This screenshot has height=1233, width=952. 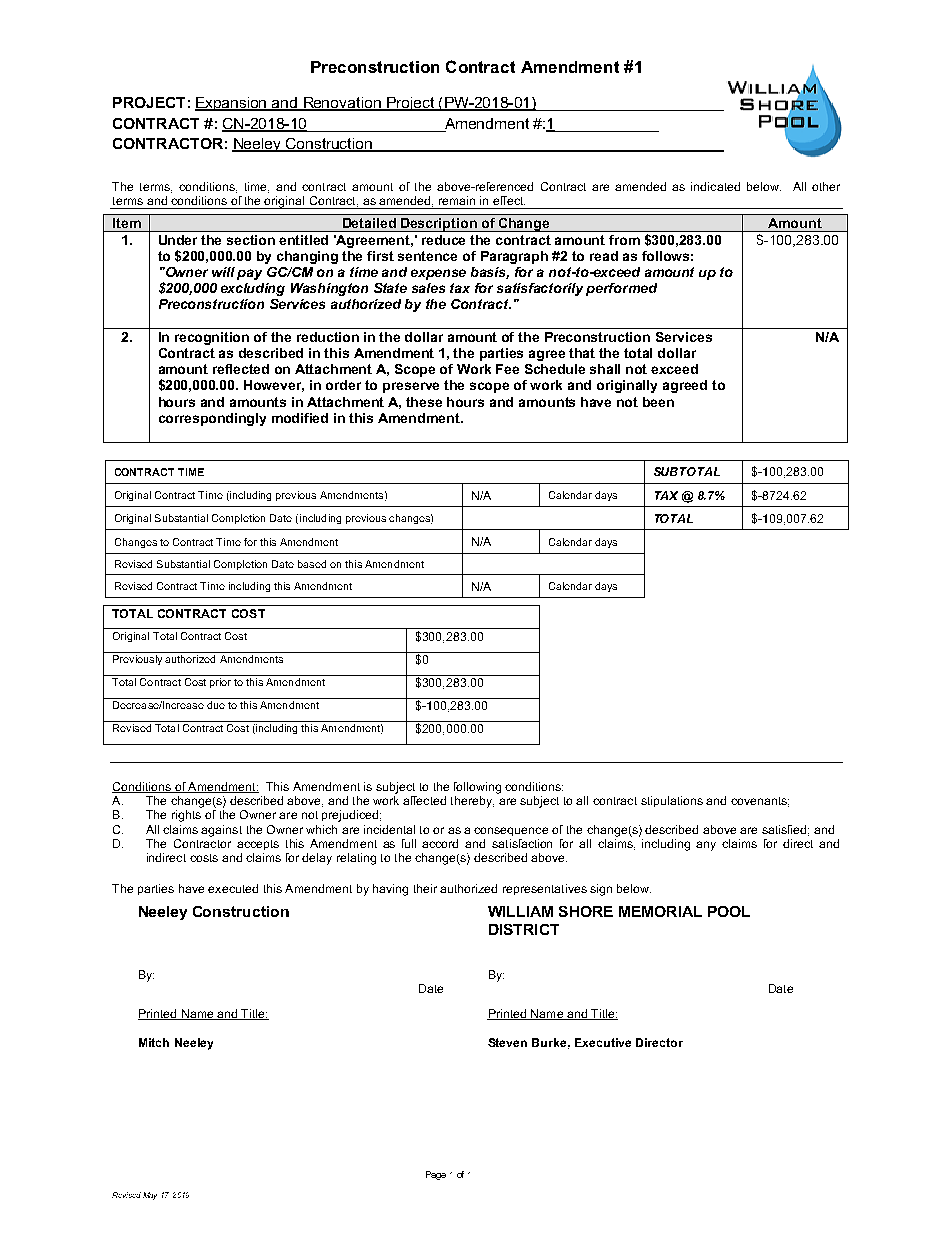 I want to click on any, so click(x=706, y=846).
